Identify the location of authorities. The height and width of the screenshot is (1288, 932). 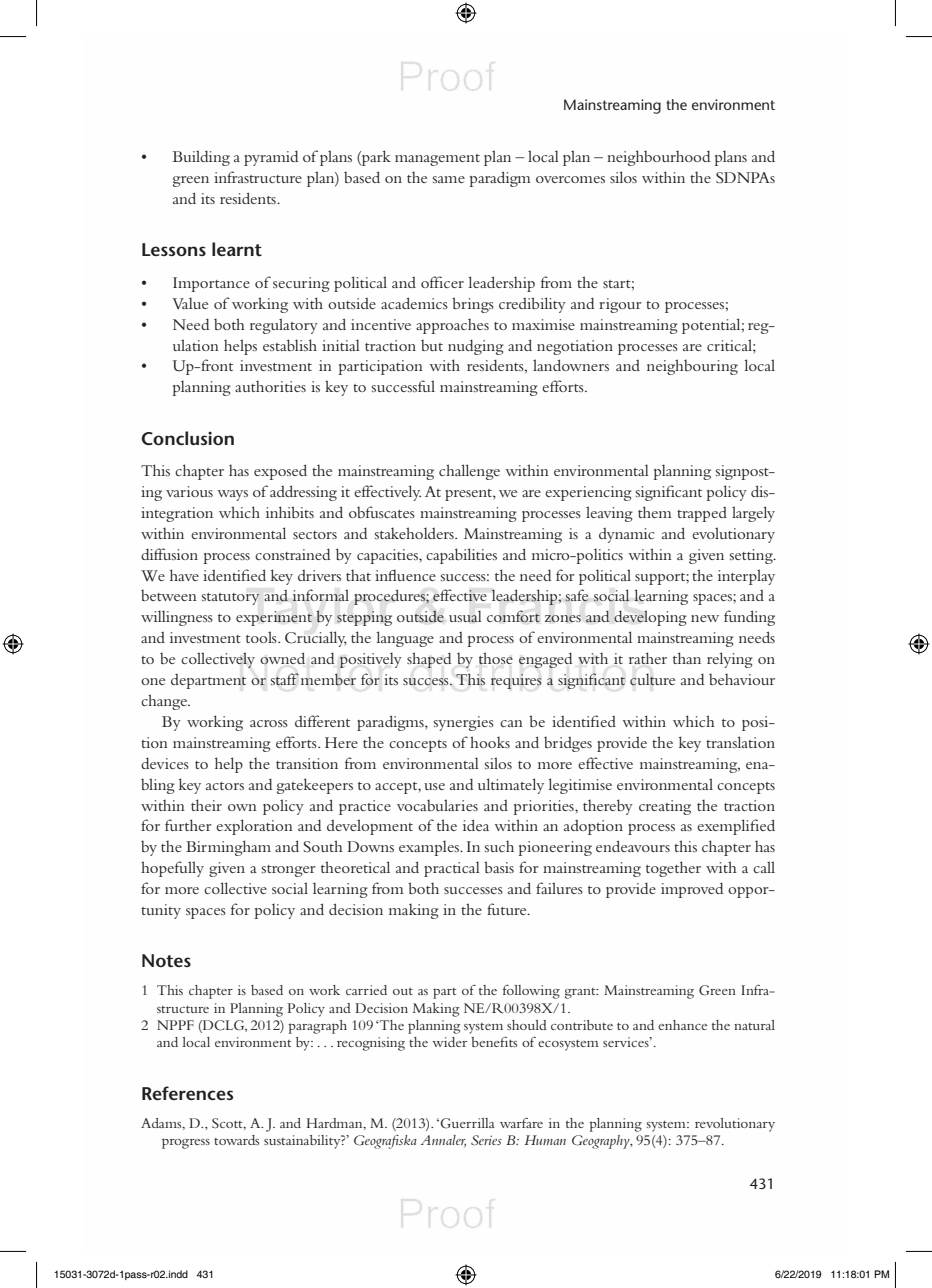
(270, 386).
